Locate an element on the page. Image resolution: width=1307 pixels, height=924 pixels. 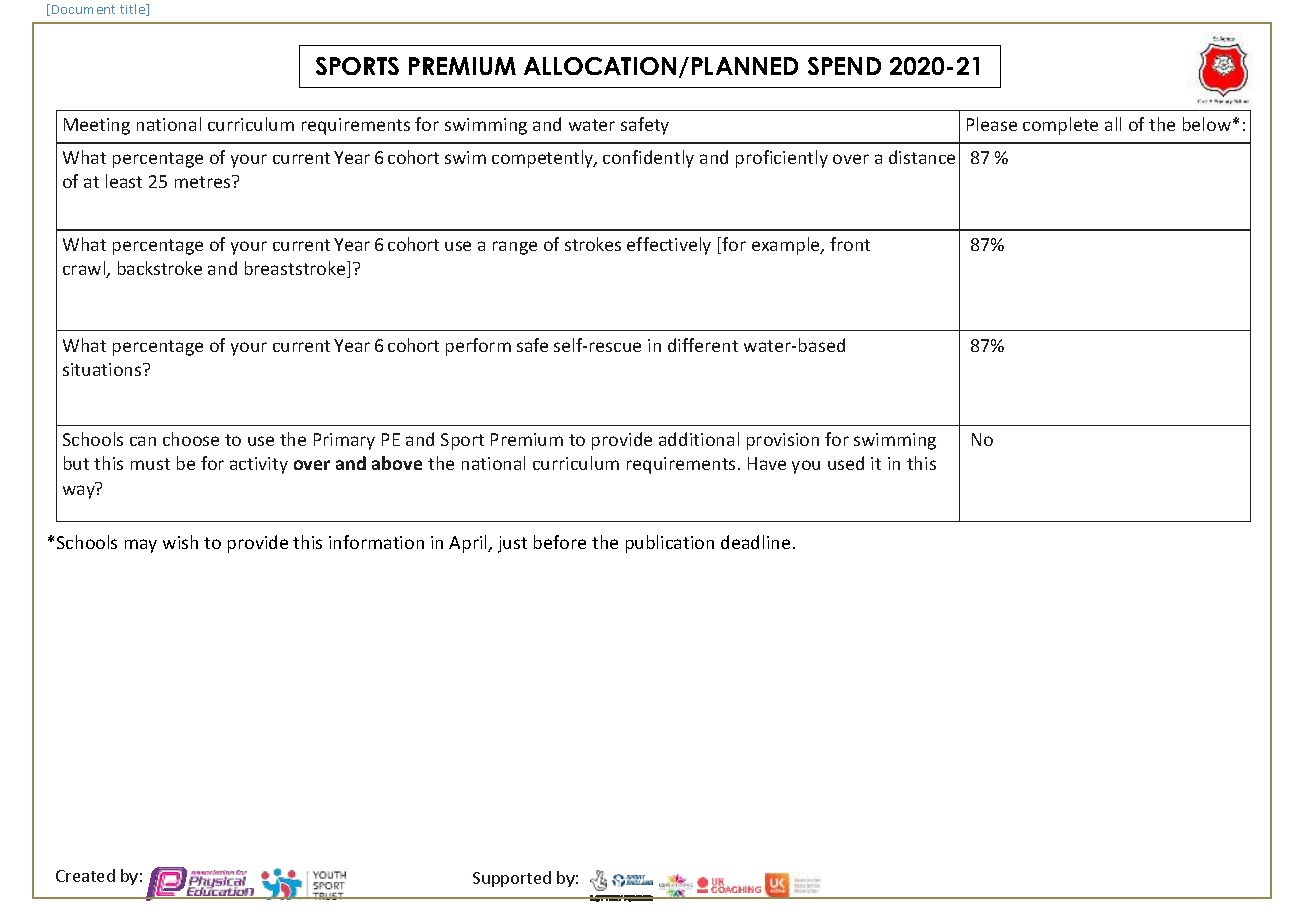
used is located at coordinates (846, 463).
